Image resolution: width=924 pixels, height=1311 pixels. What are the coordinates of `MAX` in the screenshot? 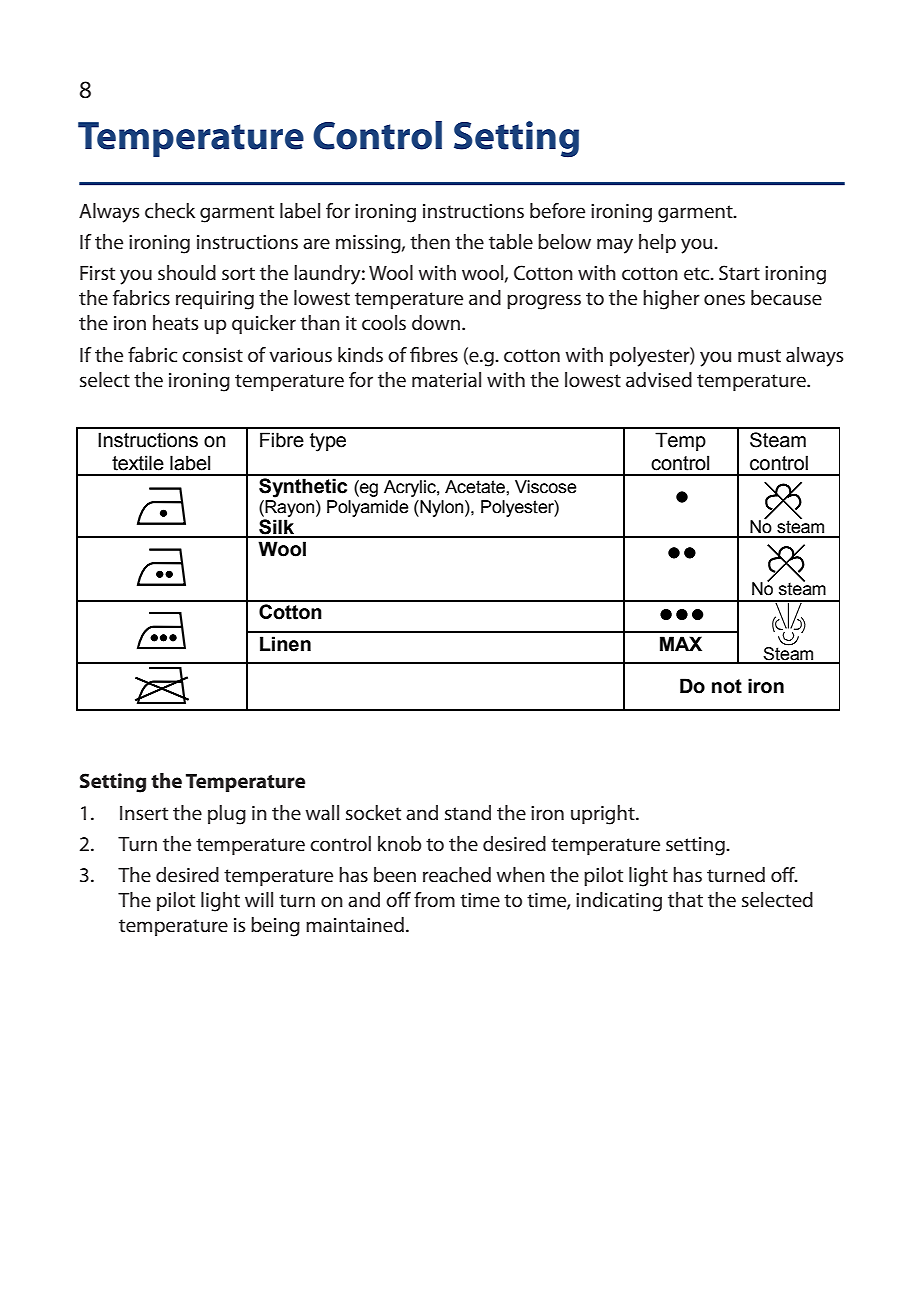 It's located at (681, 643).
